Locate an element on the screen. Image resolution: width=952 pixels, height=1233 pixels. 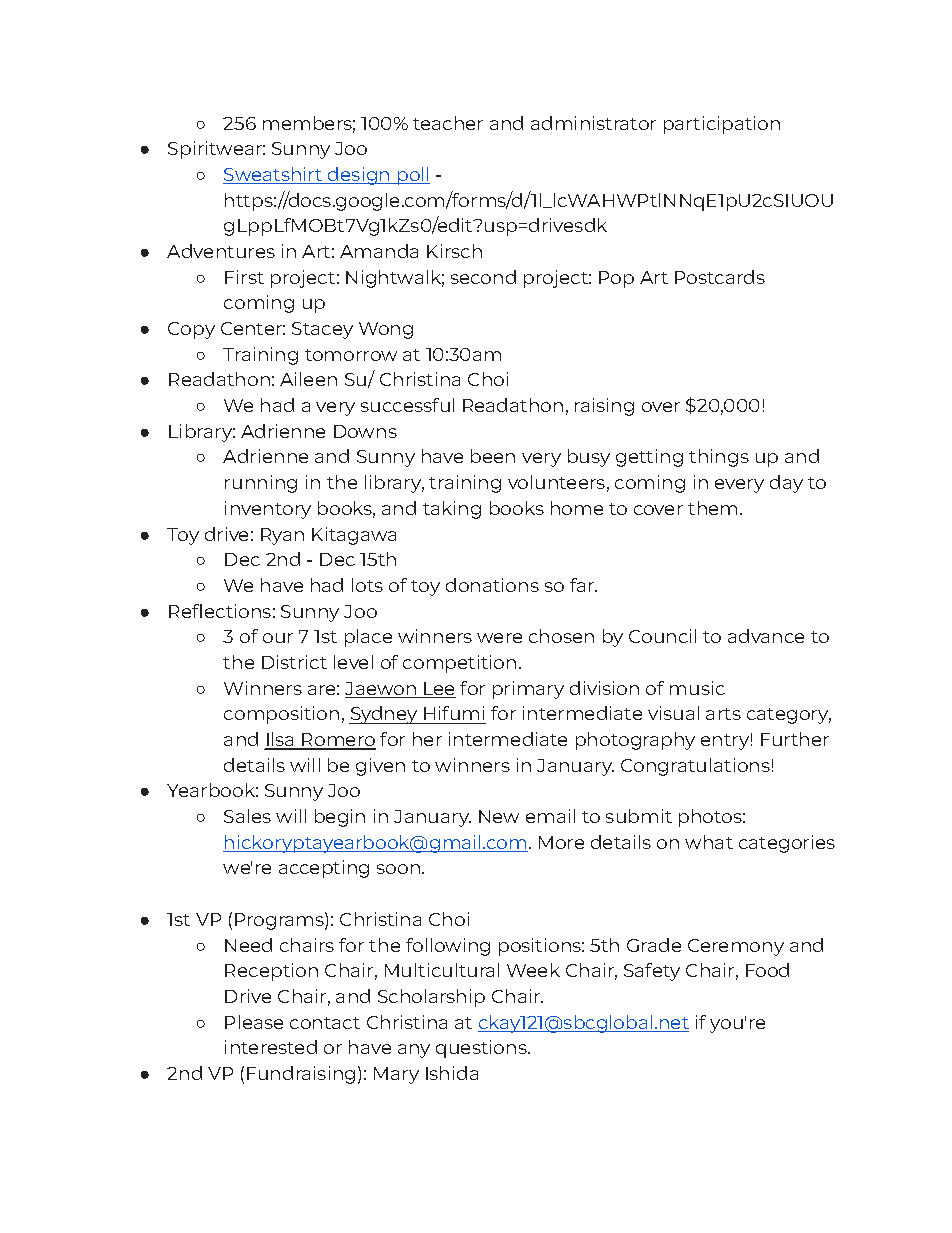
taking is located at coordinates (452, 510).
